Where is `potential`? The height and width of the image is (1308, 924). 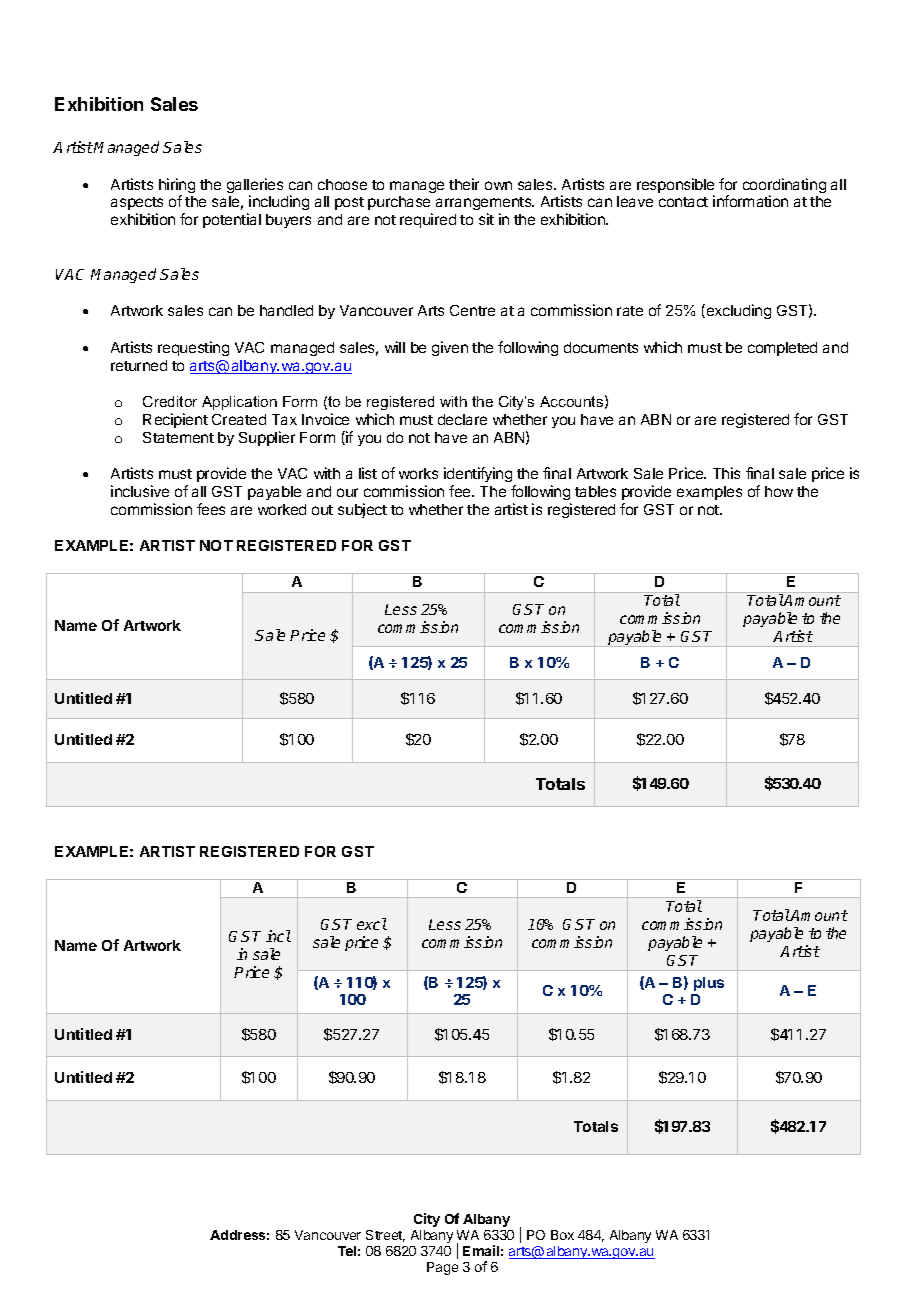 potential is located at coordinates (232, 220).
